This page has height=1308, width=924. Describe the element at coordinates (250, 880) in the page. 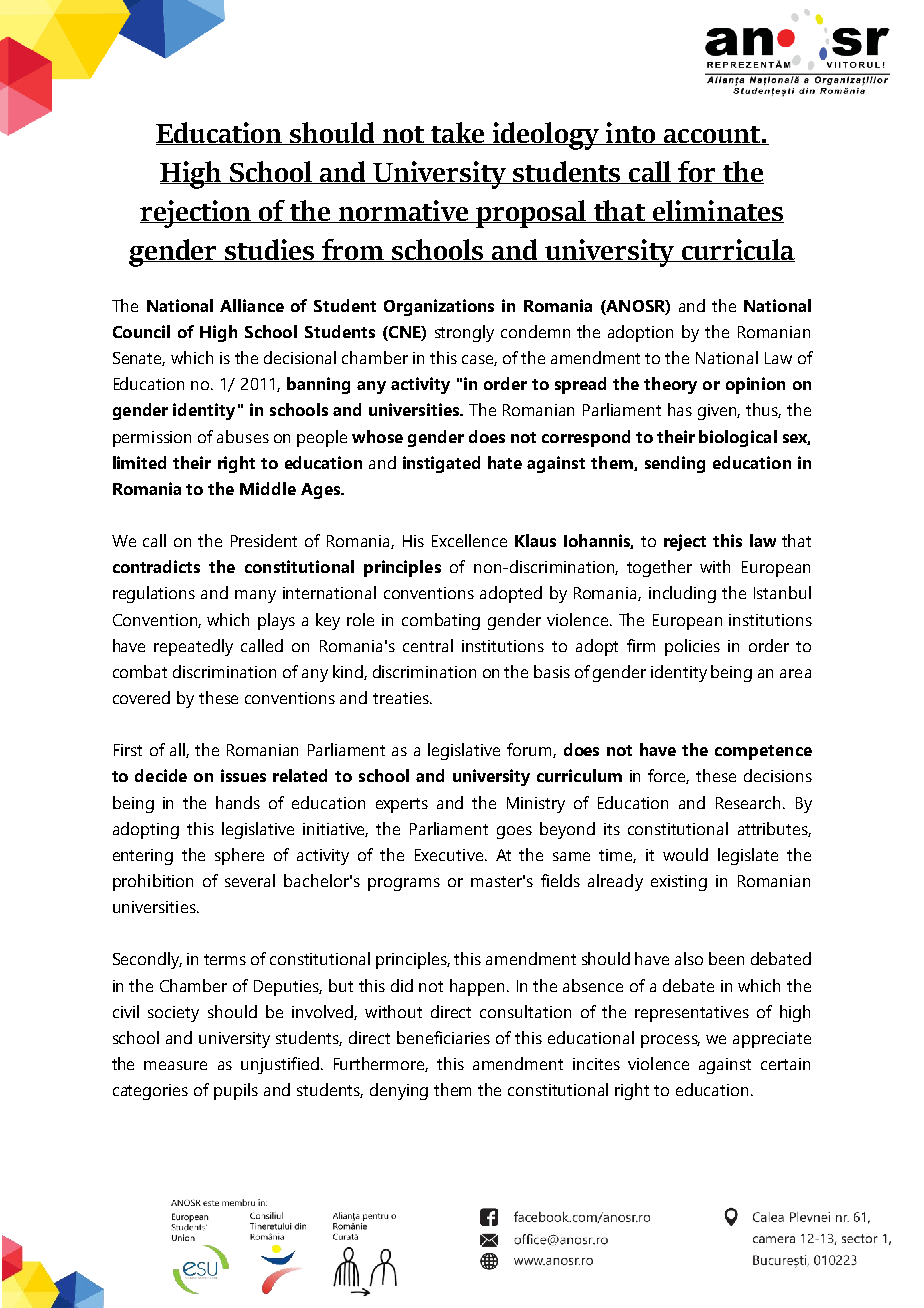

I see `several` at that location.
